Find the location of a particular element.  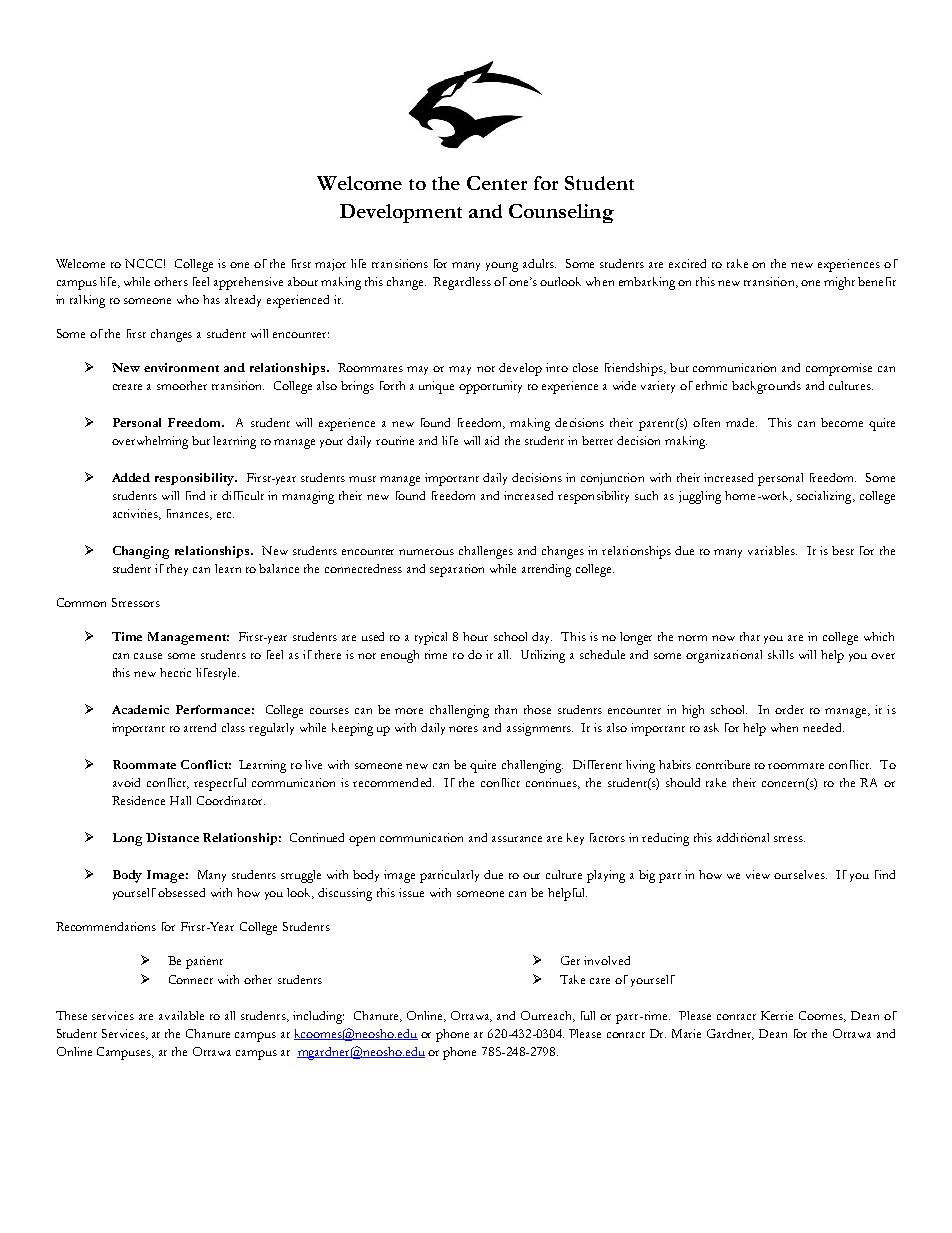

socializing is located at coordinates (825, 497).
